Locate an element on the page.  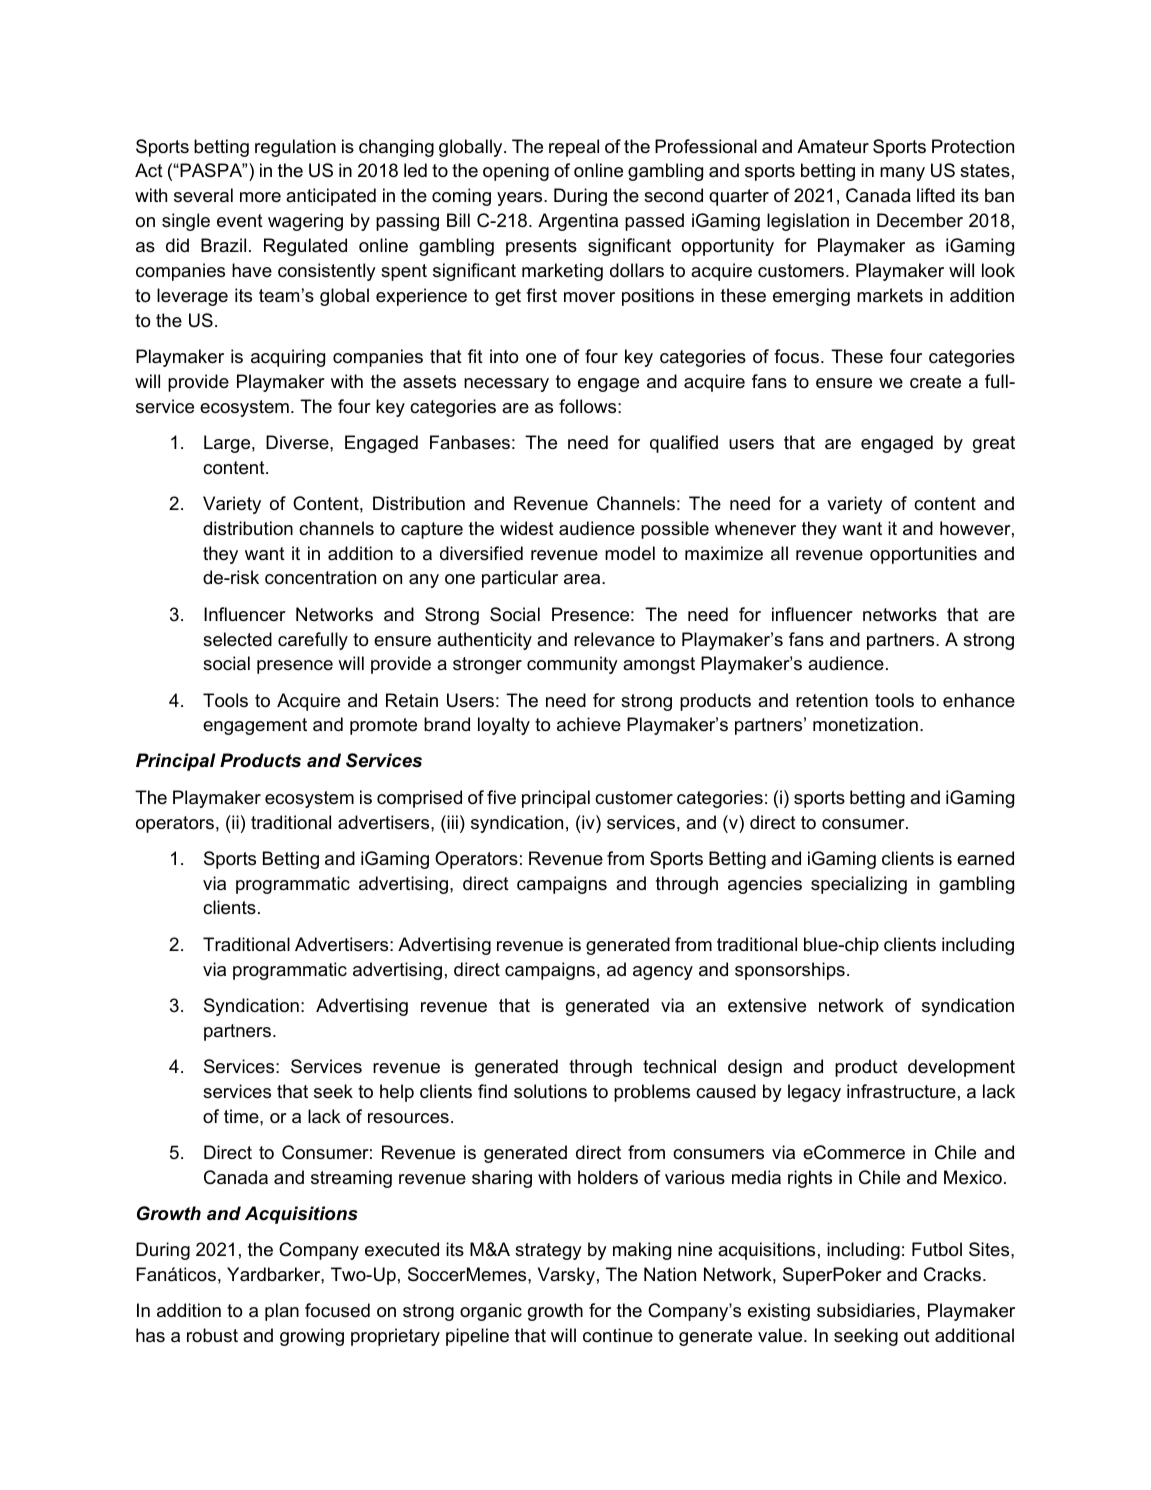
more is located at coordinates (260, 197).
